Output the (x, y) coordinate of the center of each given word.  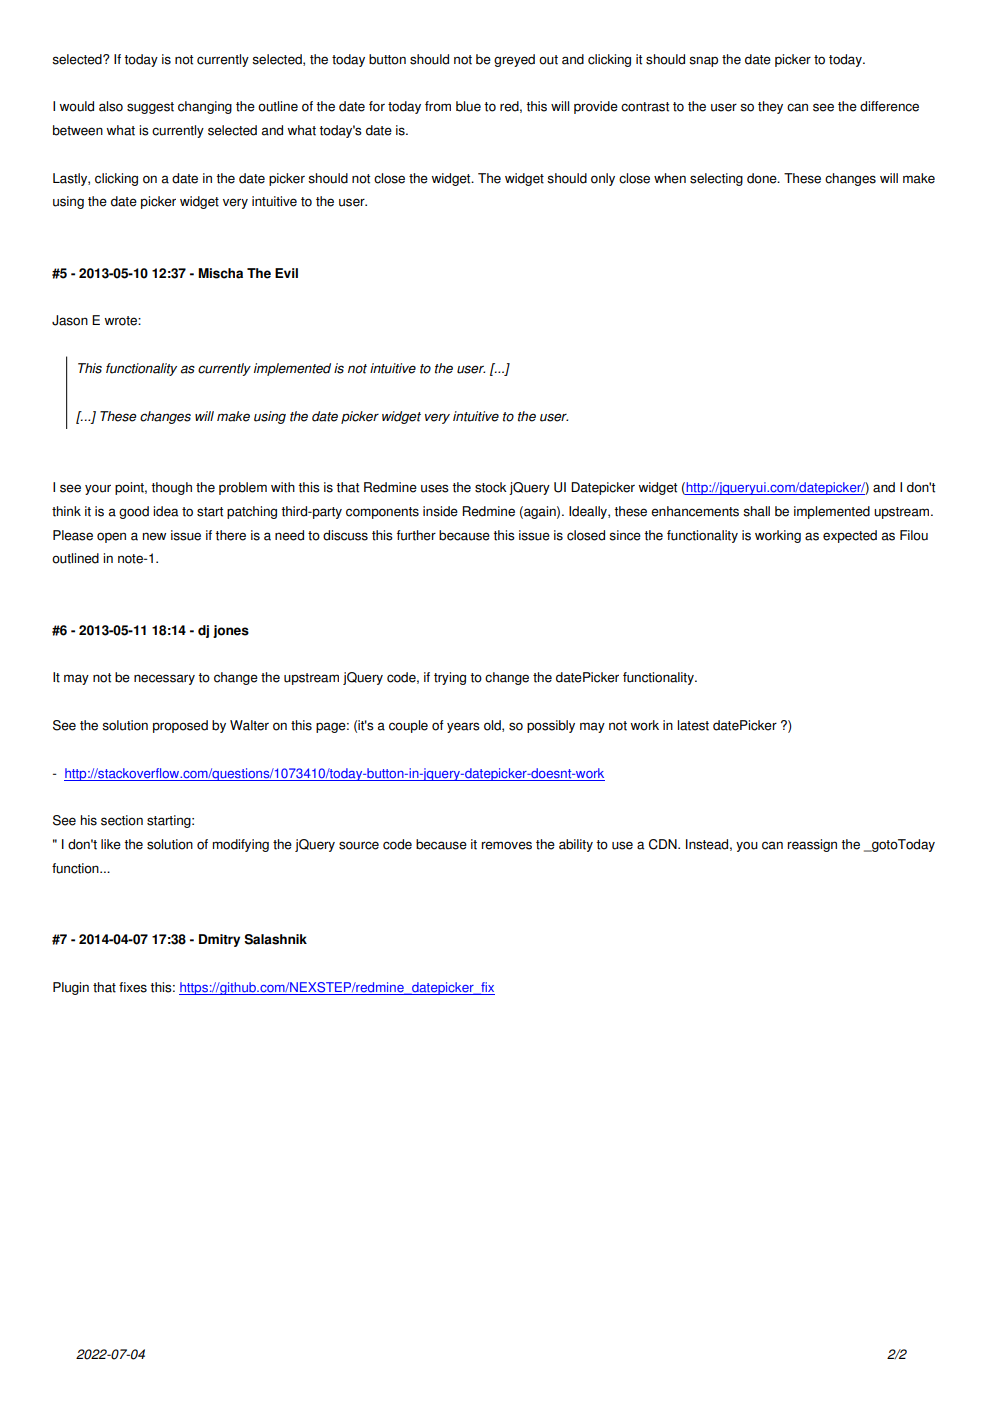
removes (506, 845)
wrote (121, 321)
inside (440, 511)
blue (468, 106)
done (763, 178)
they (770, 107)
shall (756, 511)
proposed (180, 726)
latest (693, 725)
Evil (286, 273)
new (154, 536)
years (463, 727)
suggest (150, 108)
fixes (133, 987)
